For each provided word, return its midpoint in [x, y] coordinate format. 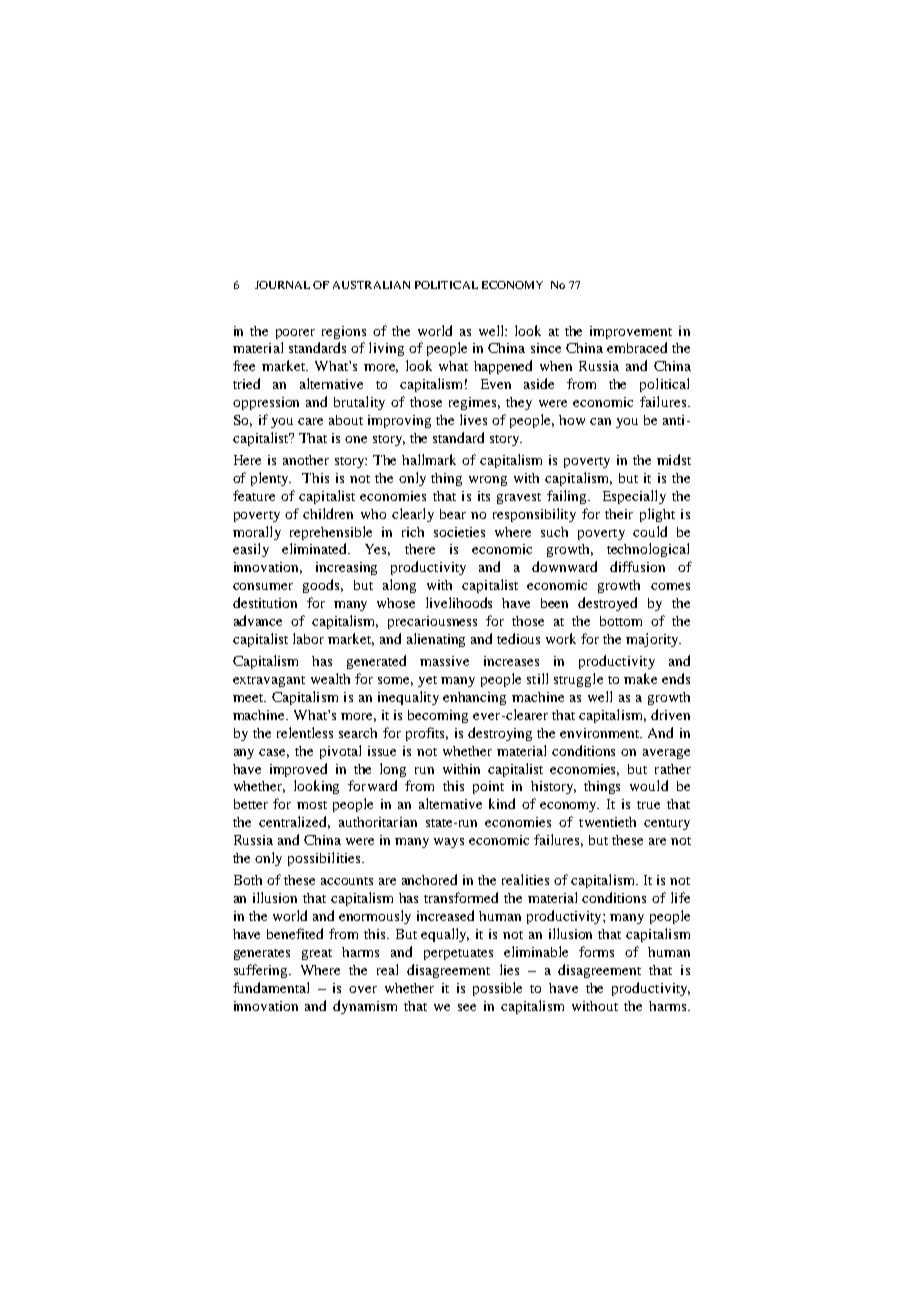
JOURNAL [282, 285]
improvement [631, 332]
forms [596, 951]
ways [449, 843]
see [467, 1007]
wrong [488, 481]
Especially [634, 497]
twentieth [607, 822]
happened [503, 367]
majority [653, 640]
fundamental [271, 987]
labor [308, 638]
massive [444, 661]
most [312, 805]
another [306, 460]
